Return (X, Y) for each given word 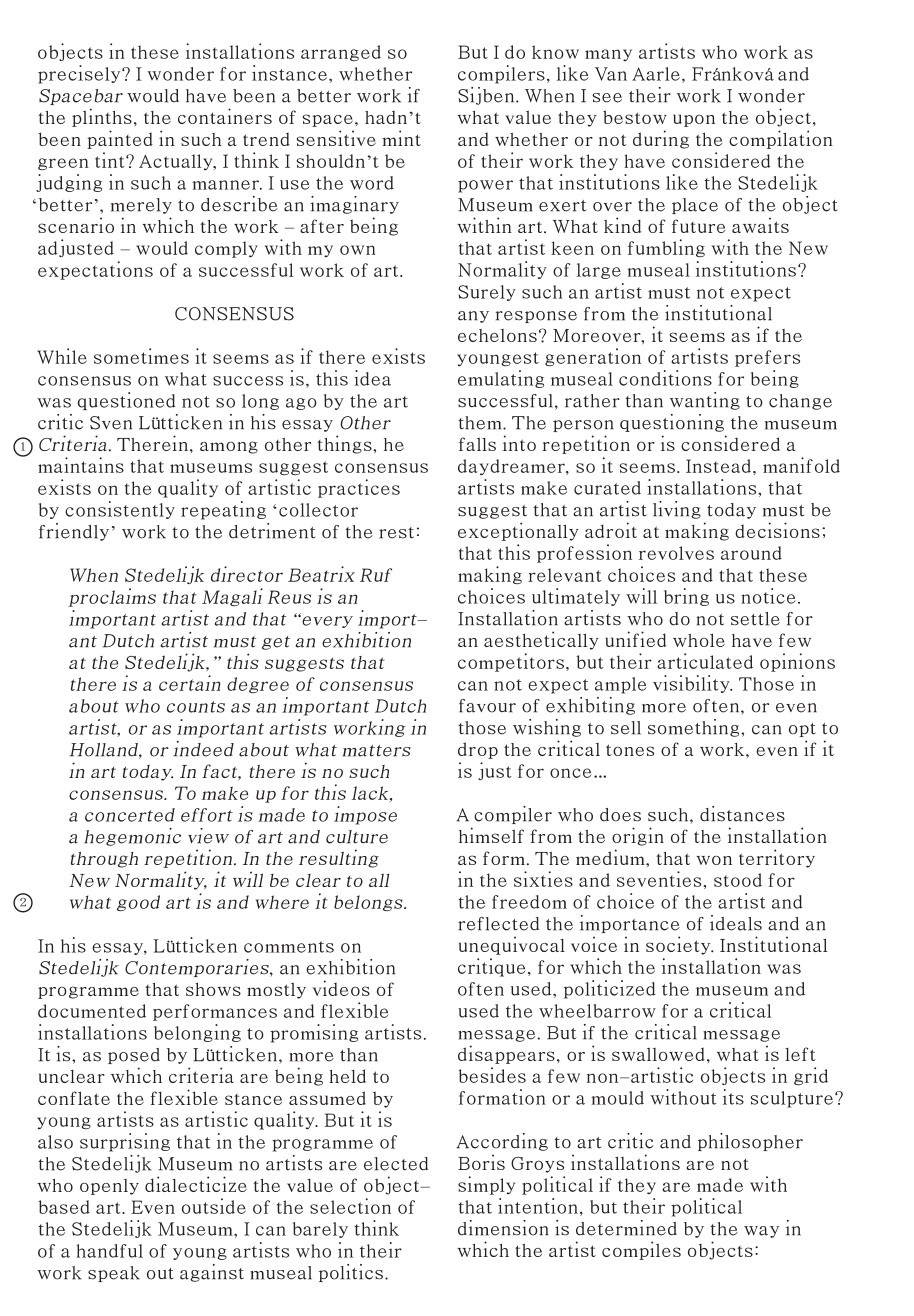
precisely (80, 74)
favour (487, 706)
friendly (74, 532)
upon (694, 120)
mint (401, 138)
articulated (705, 661)
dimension (503, 1228)
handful (109, 1251)
